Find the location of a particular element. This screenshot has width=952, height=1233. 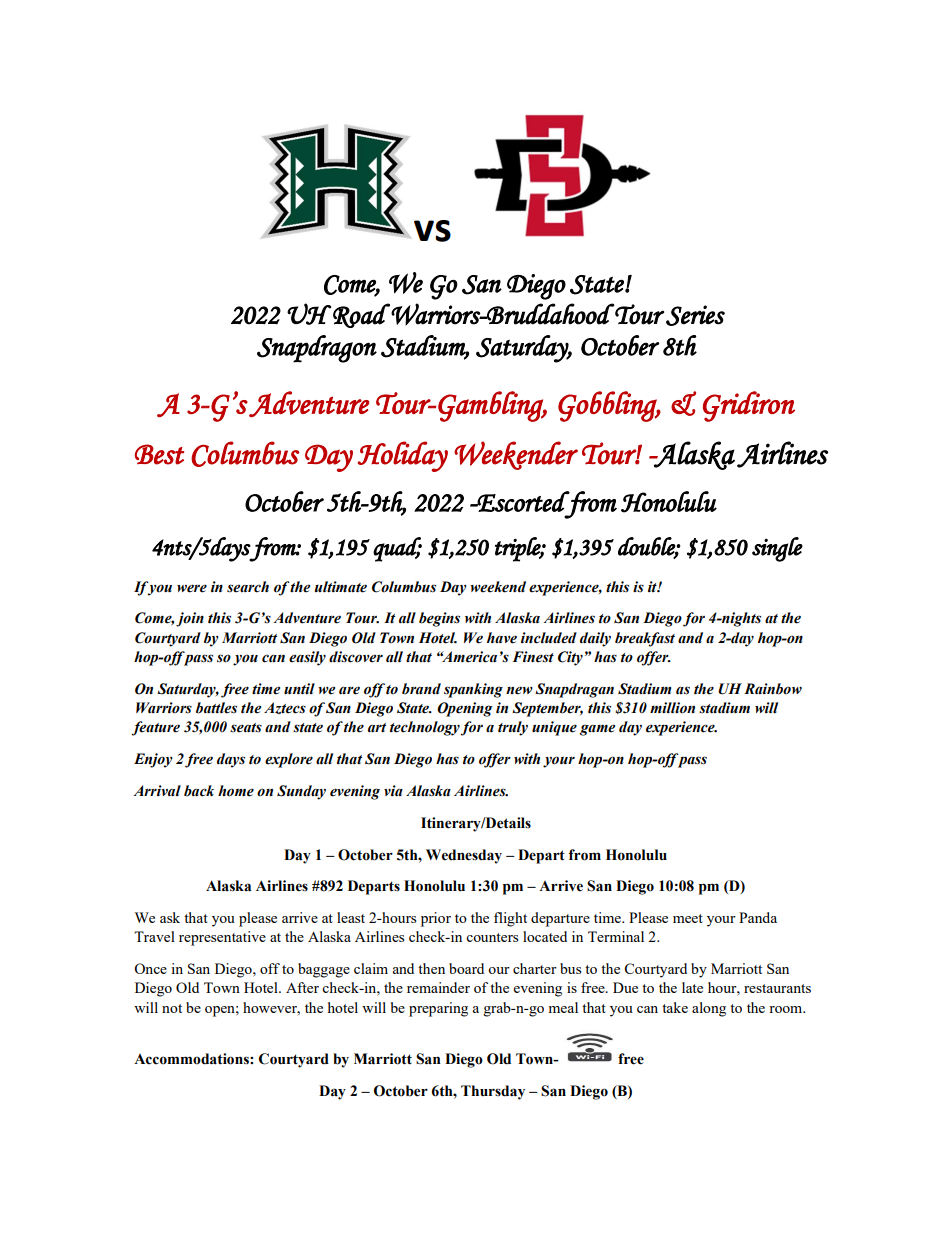

Escorted is located at coordinates (523, 501).
